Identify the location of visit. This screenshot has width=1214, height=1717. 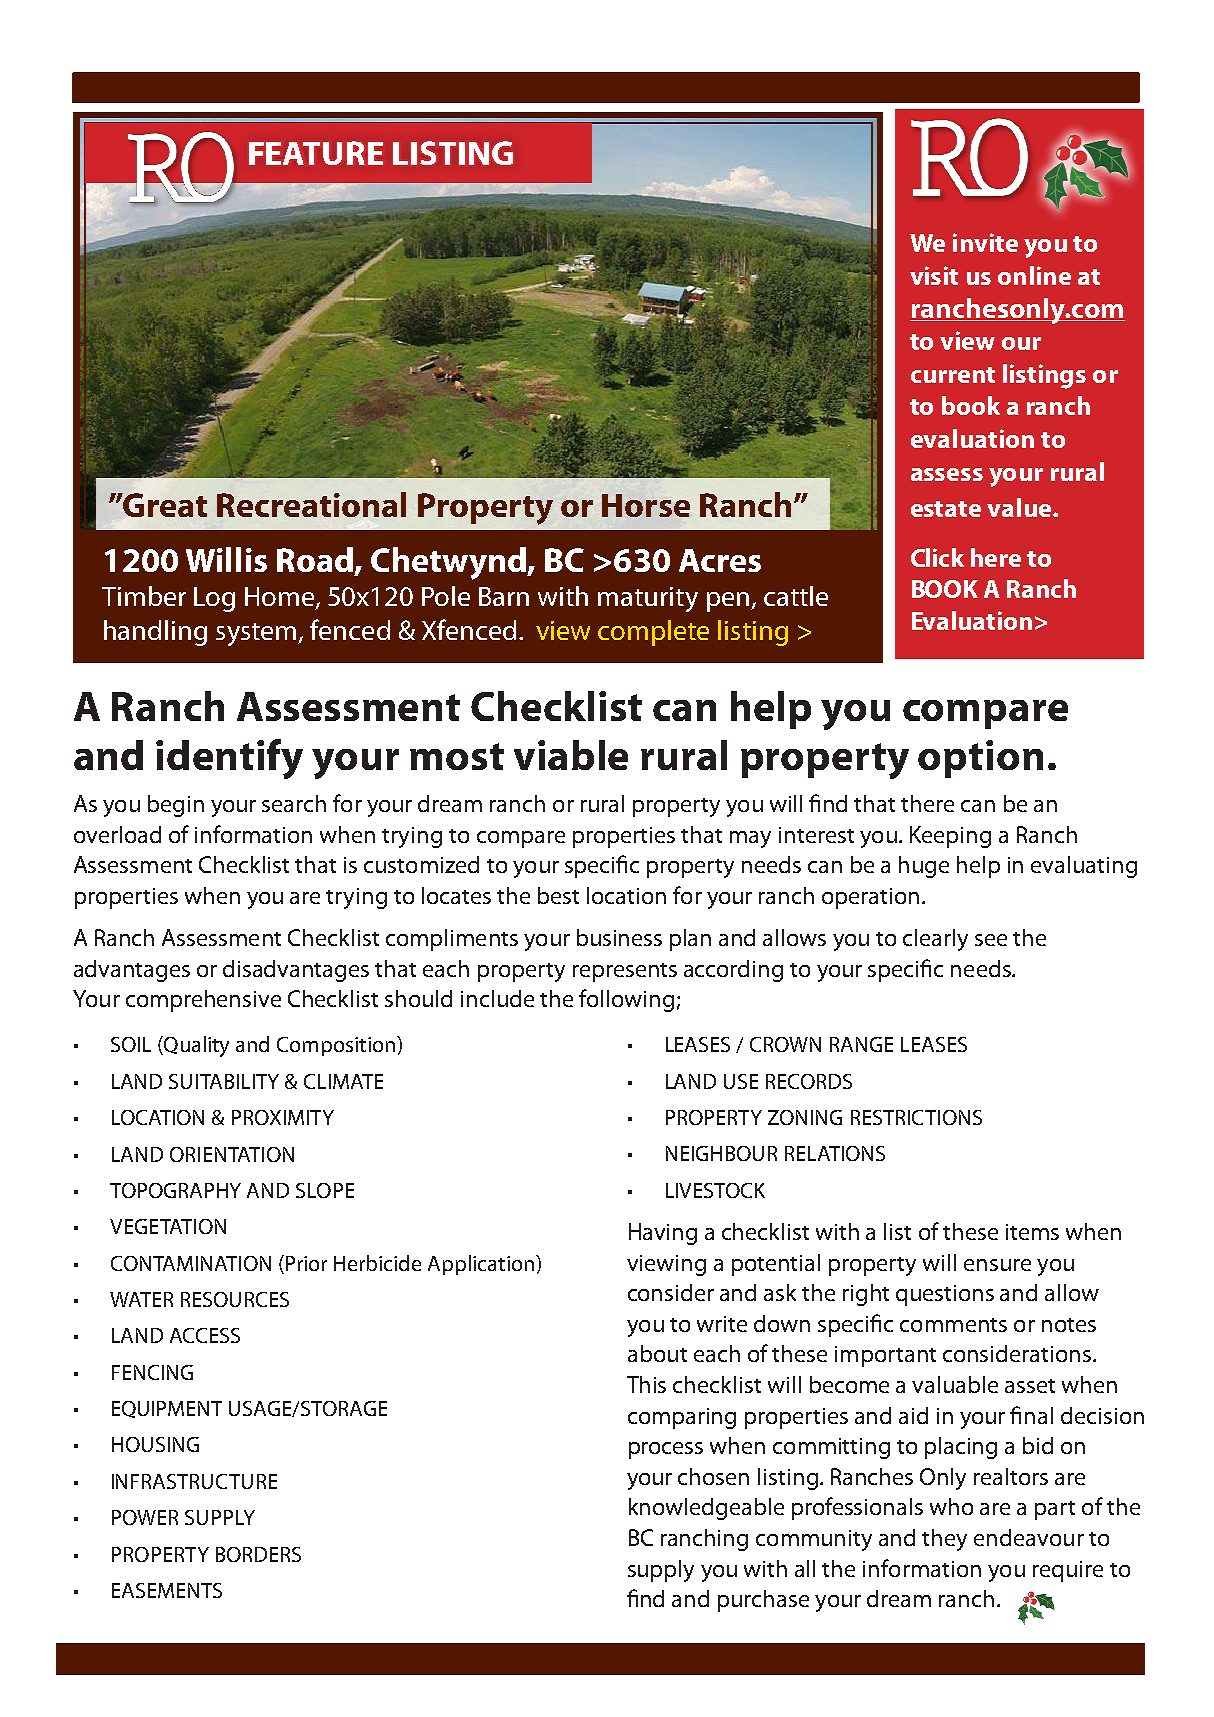
(934, 275).
